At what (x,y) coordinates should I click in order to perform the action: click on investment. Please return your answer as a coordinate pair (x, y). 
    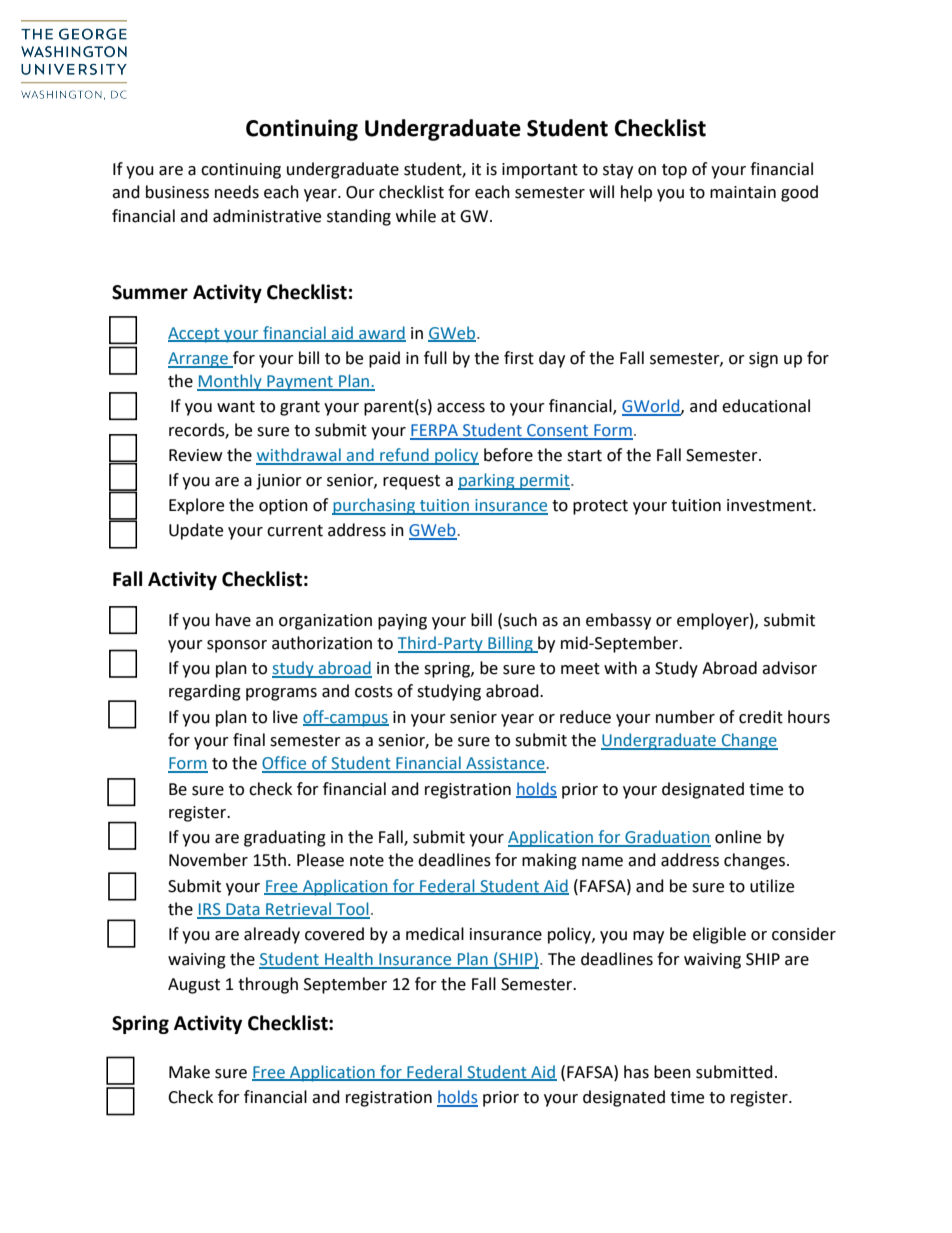
    Looking at the image, I should click on (770, 505).
